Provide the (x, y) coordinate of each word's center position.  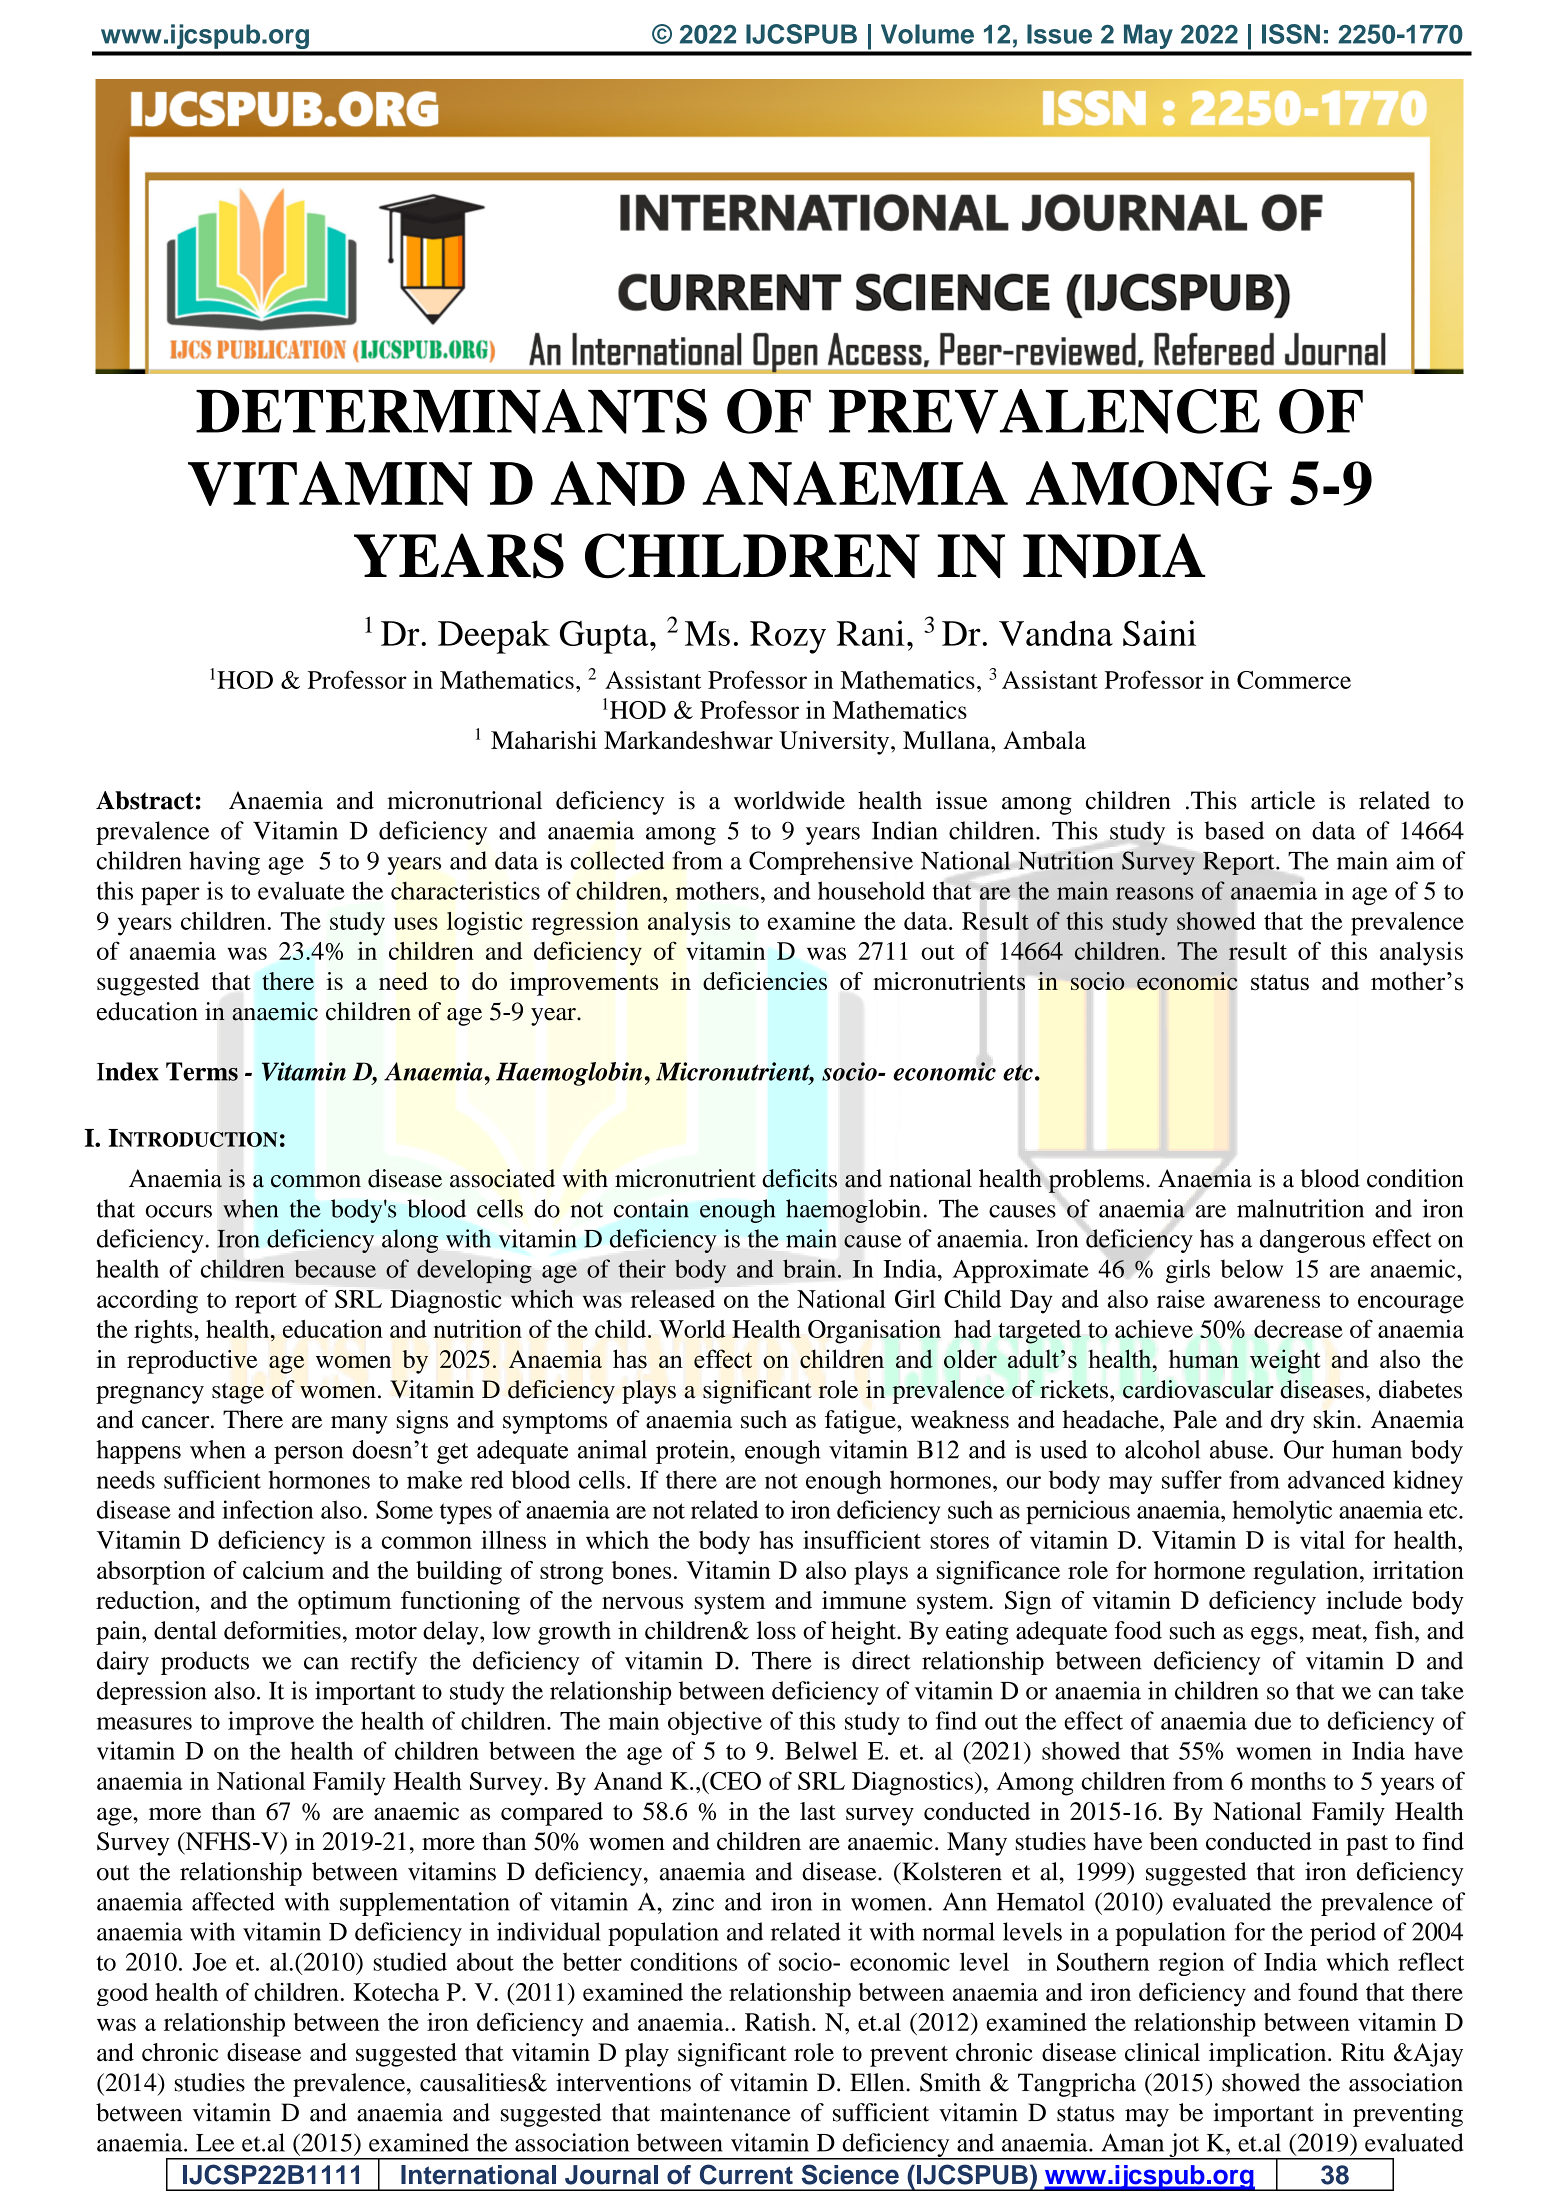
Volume (927, 34)
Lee (215, 2143)
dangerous (1312, 1241)
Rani (871, 633)
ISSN (1291, 34)
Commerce (1294, 680)
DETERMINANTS (451, 411)
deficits (800, 1178)
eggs (1274, 1636)
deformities (282, 1630)
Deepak (494, 637)
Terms (202, 1071)
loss (776, 1630)
